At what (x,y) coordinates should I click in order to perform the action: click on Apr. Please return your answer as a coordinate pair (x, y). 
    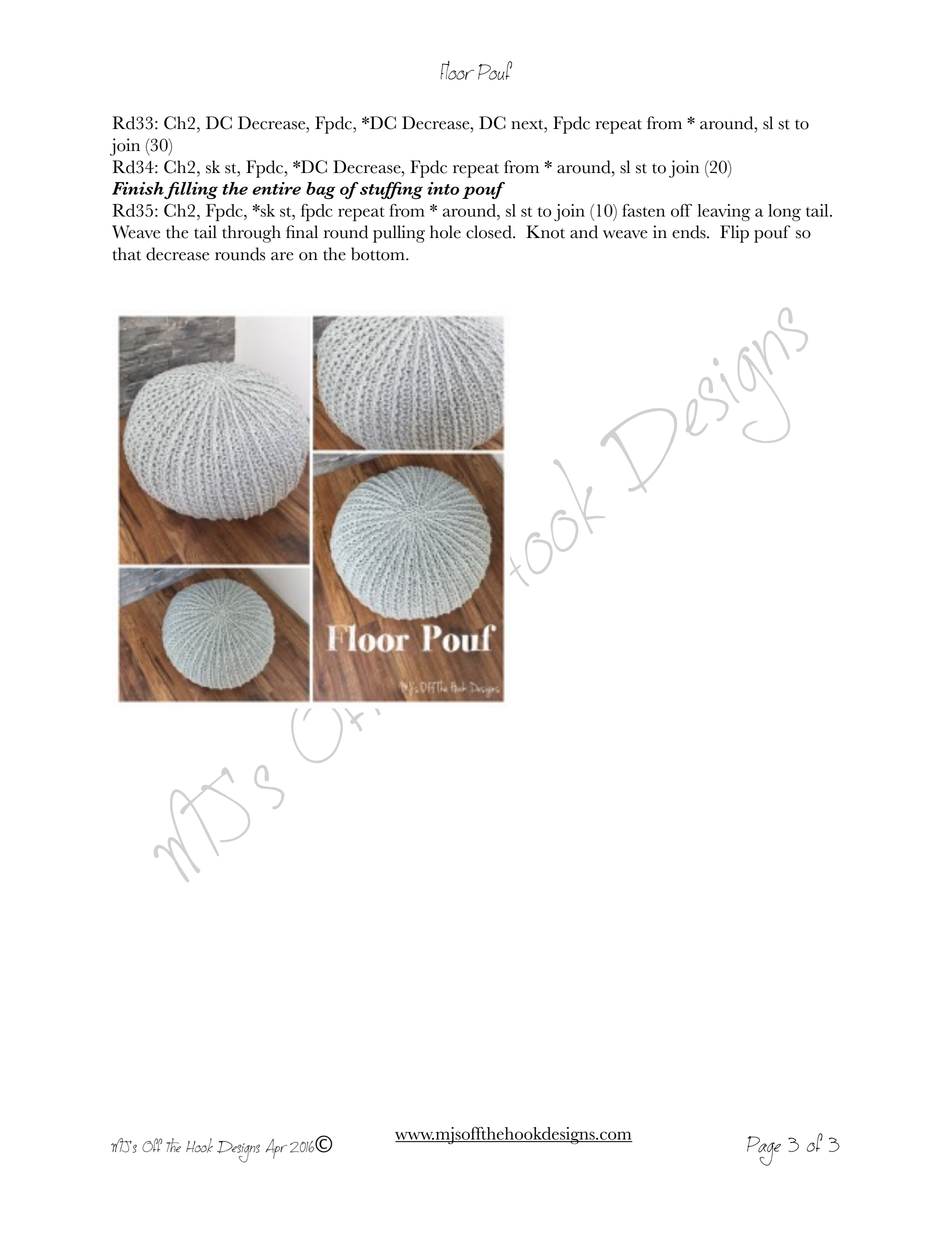
    Looking at the image, I should click on (276, 1149).
